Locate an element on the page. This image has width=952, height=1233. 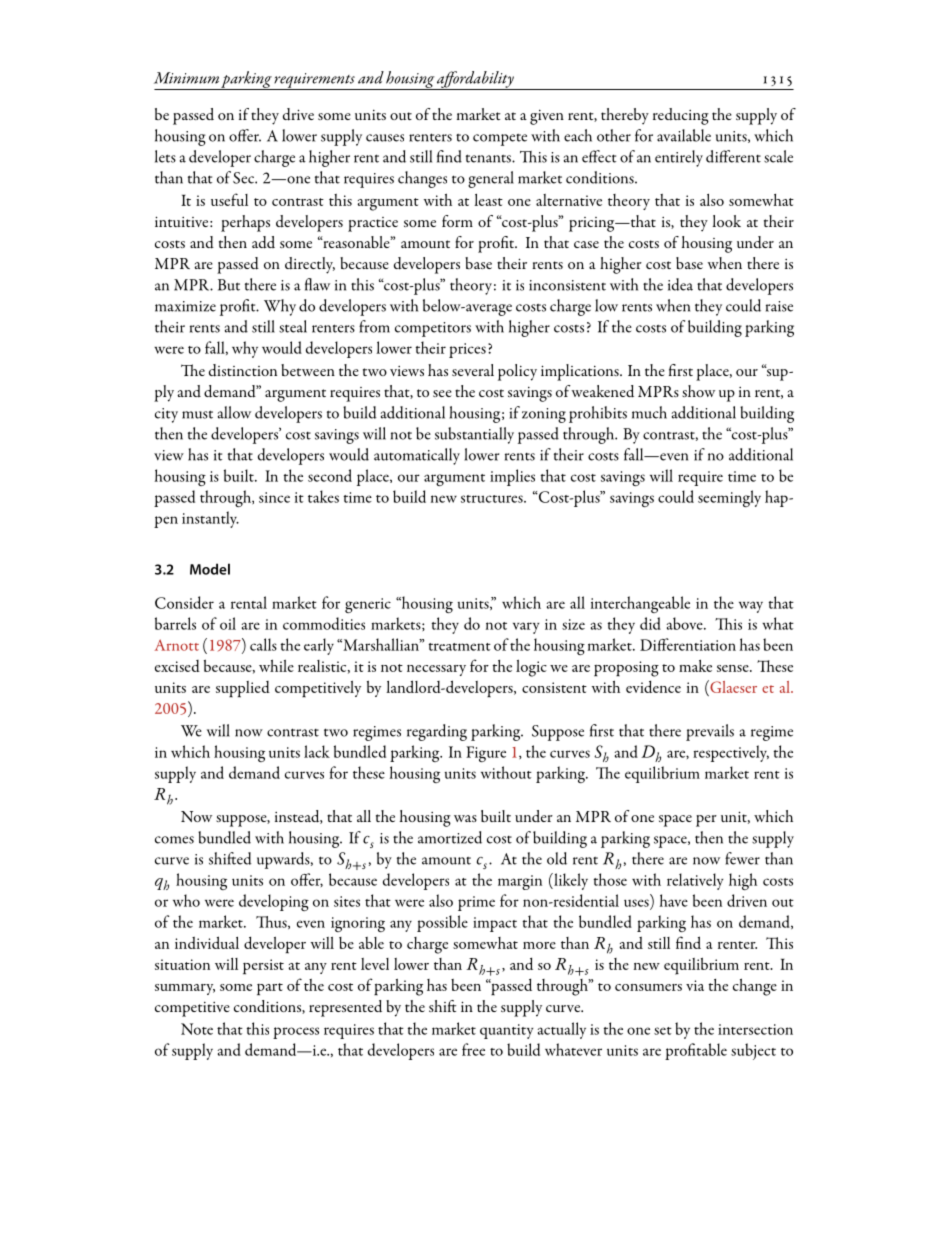
idea is located at coordinates (680, 284).
